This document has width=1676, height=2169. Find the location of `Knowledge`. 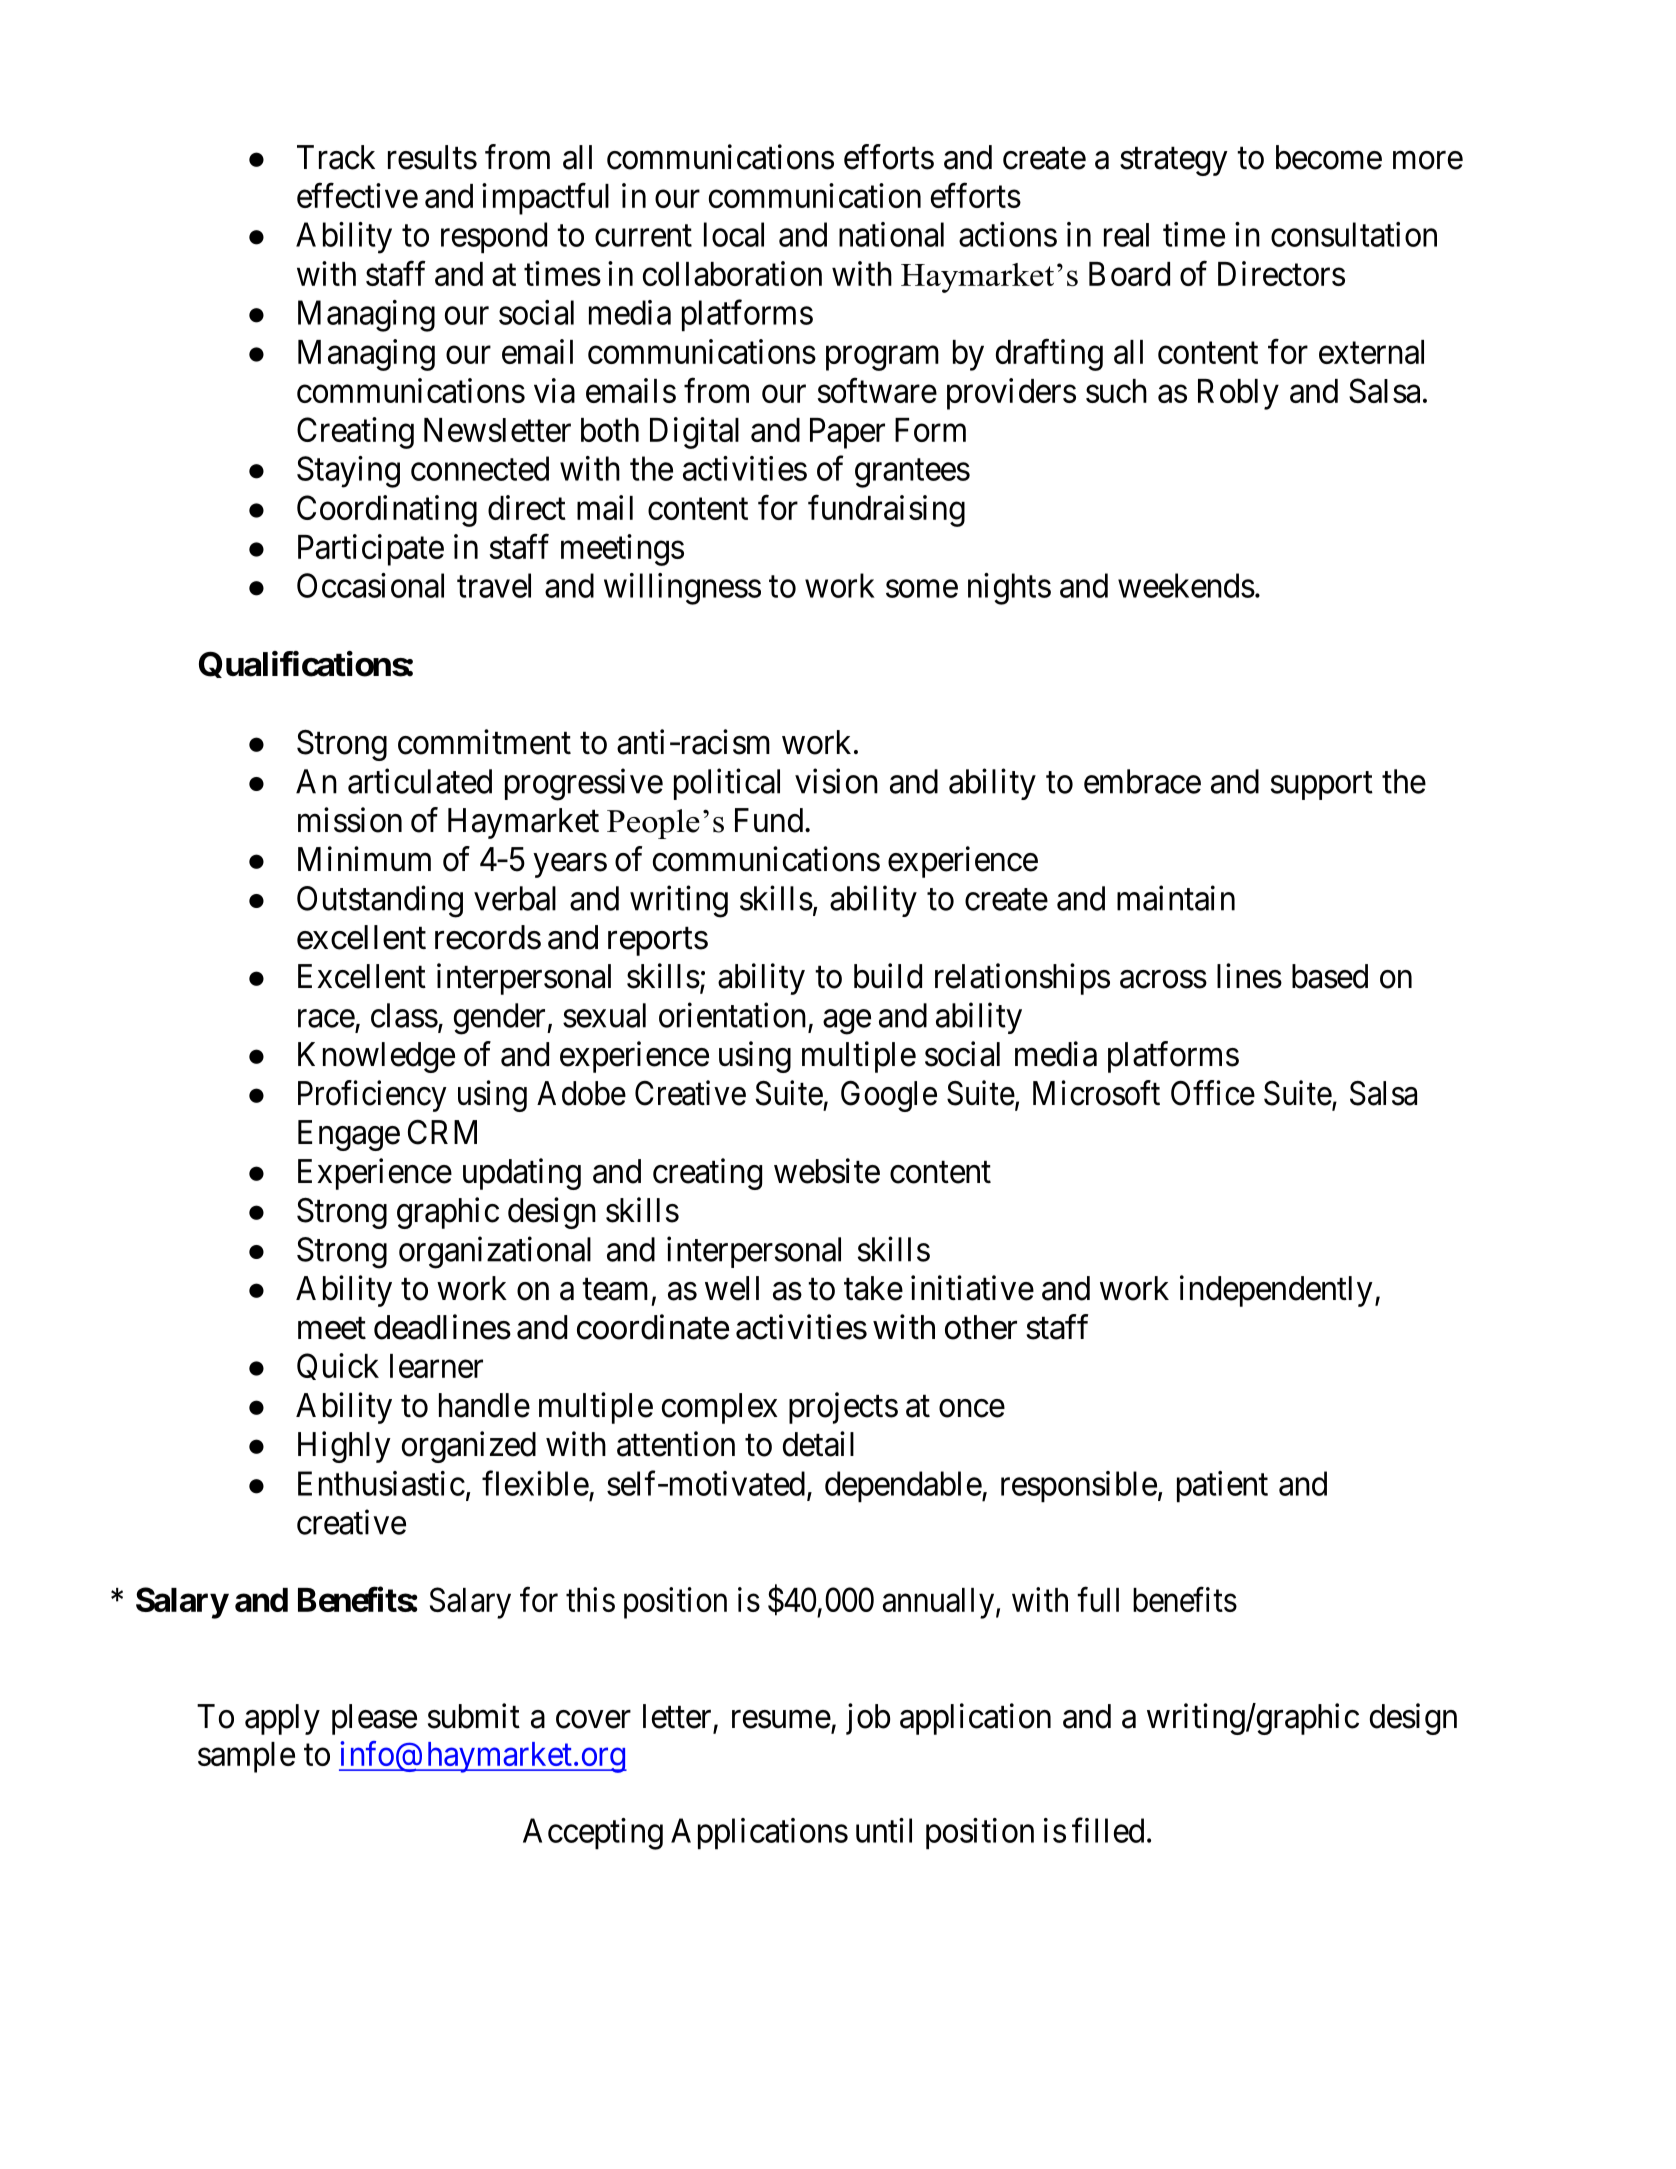

Knowledge is located at coordinates (376, 1057).
